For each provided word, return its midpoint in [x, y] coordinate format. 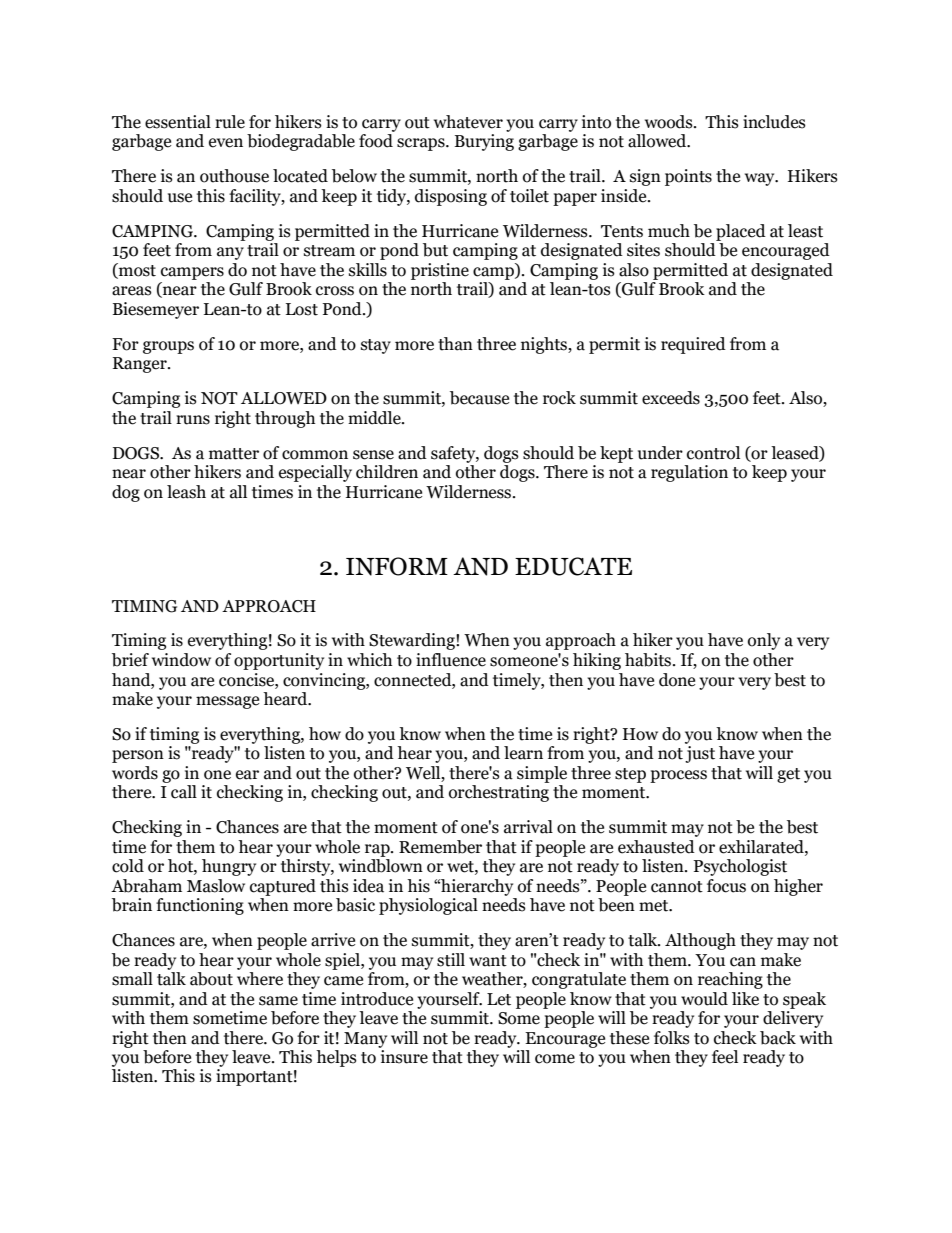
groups [168, 347]
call [184, 792]
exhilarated [762, 847]
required [693, 345]
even [226, 143]
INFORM [397, 566]
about [211, 979]
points [688, 177]
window [181, 660]
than [455, 344]
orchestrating [499, 793]
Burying [484, 142]
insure [404, 1057]
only [764, 641]
